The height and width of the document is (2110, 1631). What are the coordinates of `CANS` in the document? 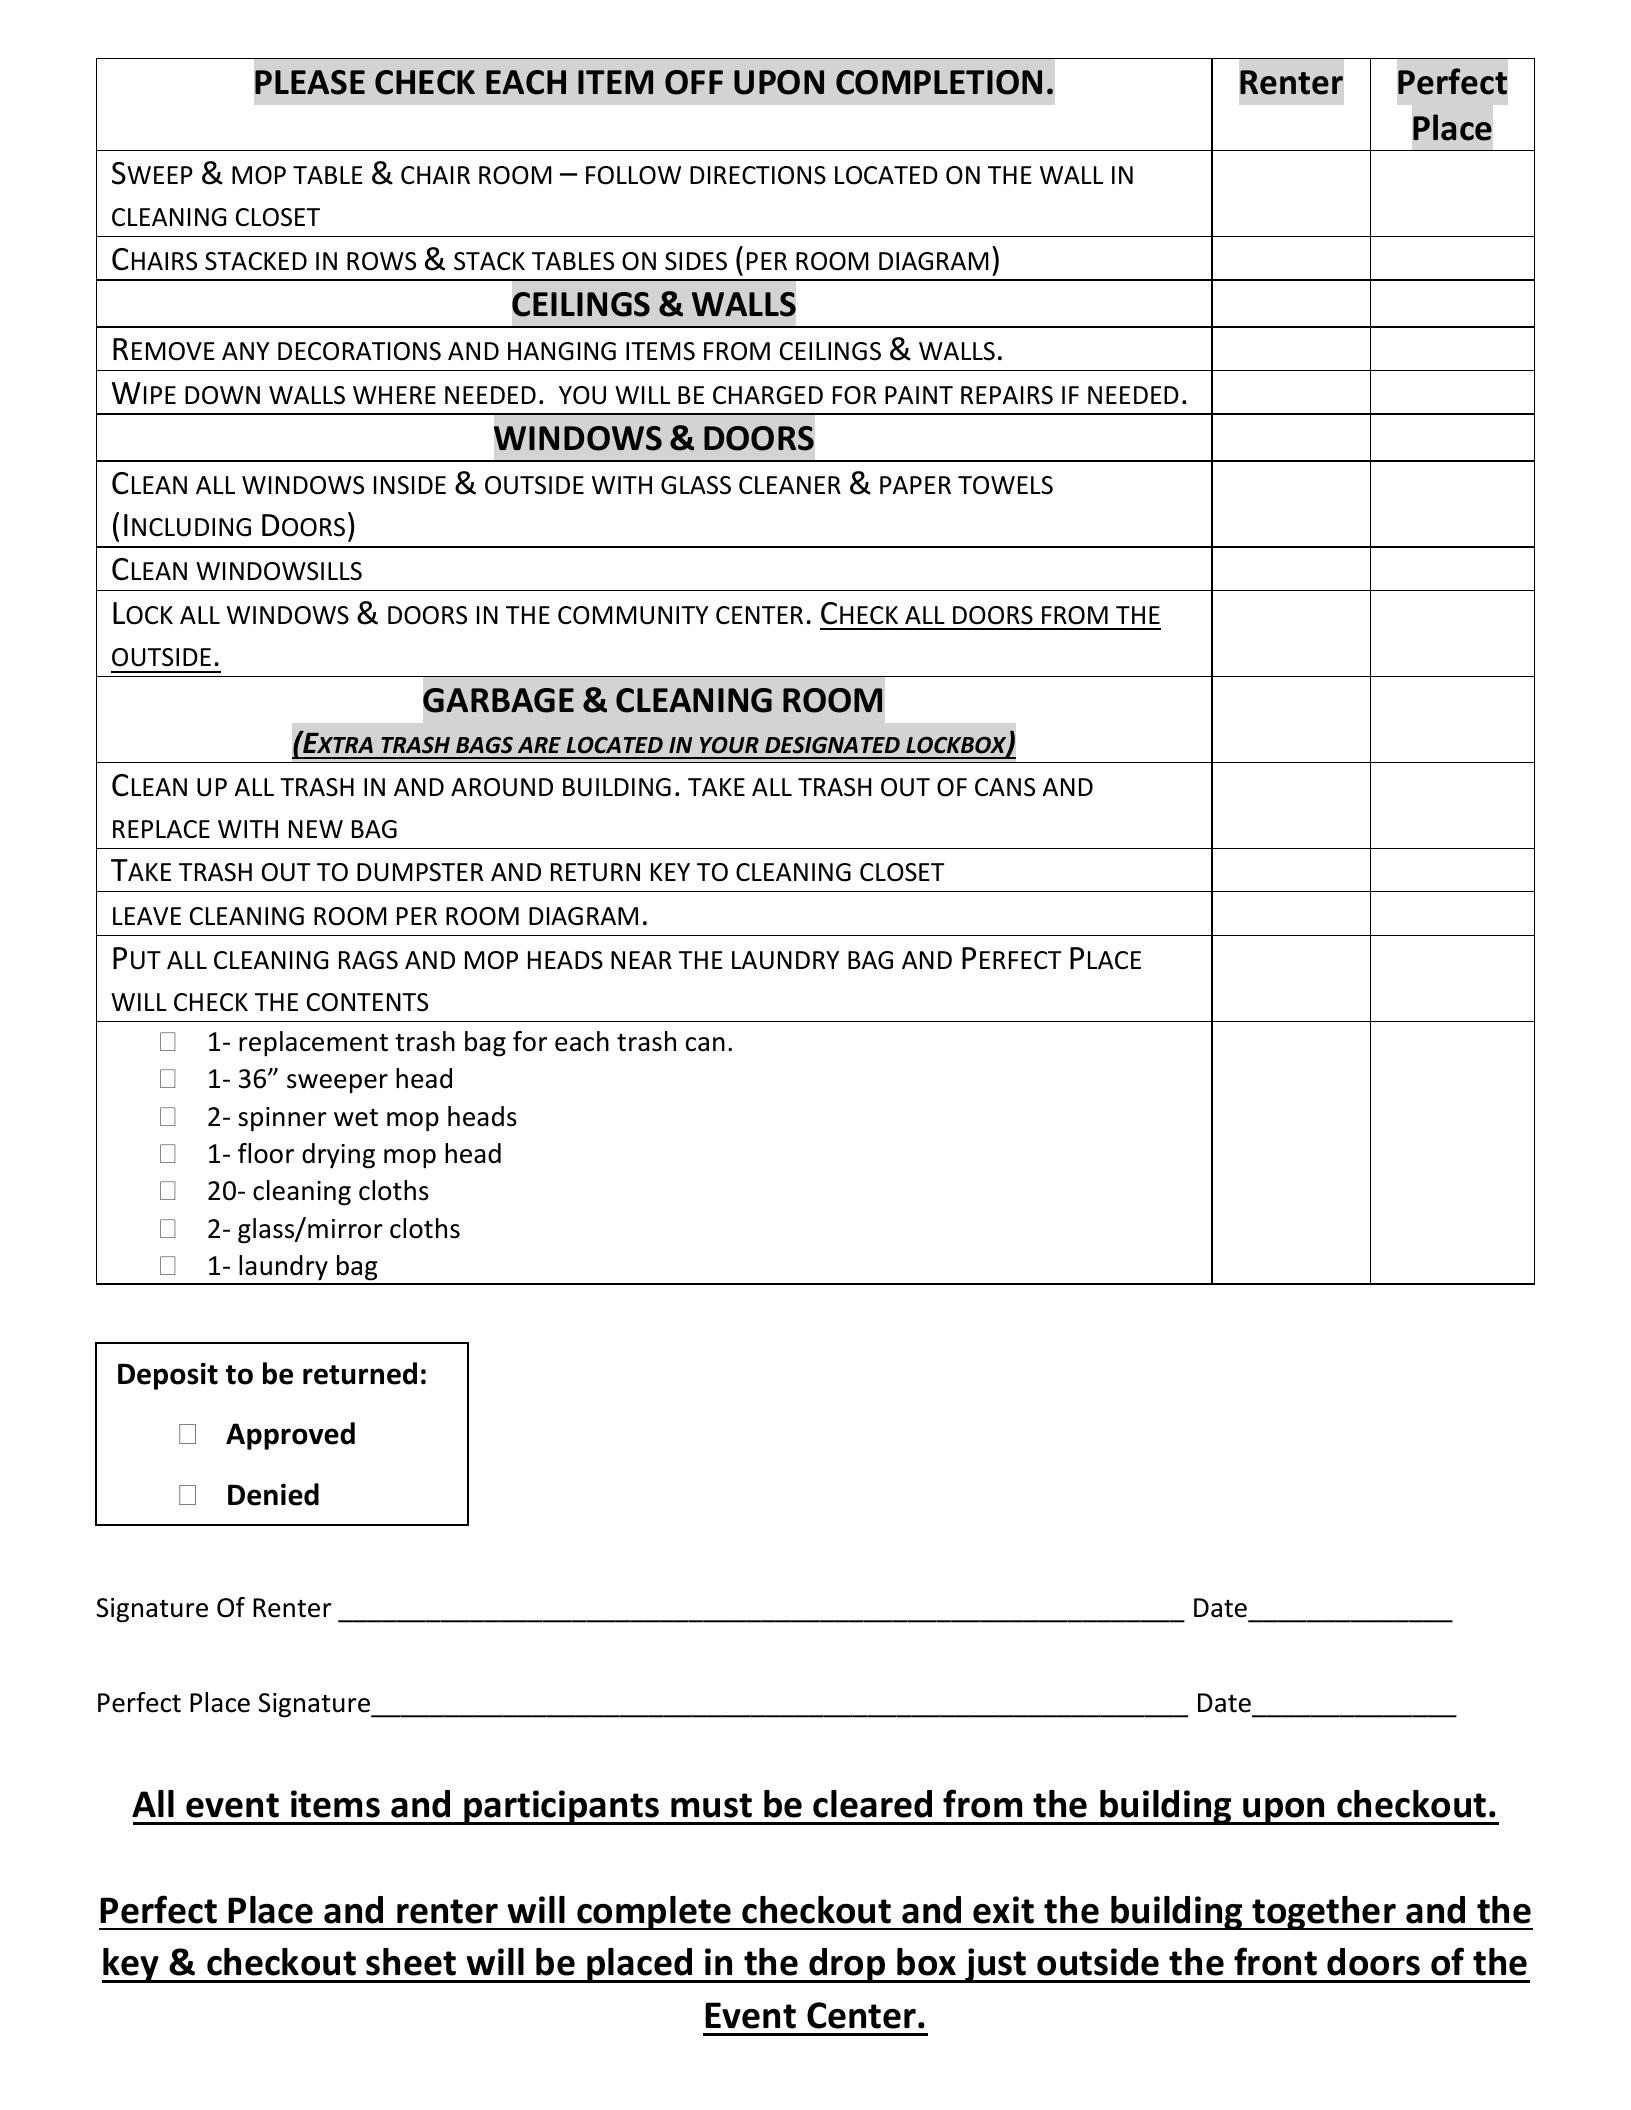 It's located at (1005, 787).
